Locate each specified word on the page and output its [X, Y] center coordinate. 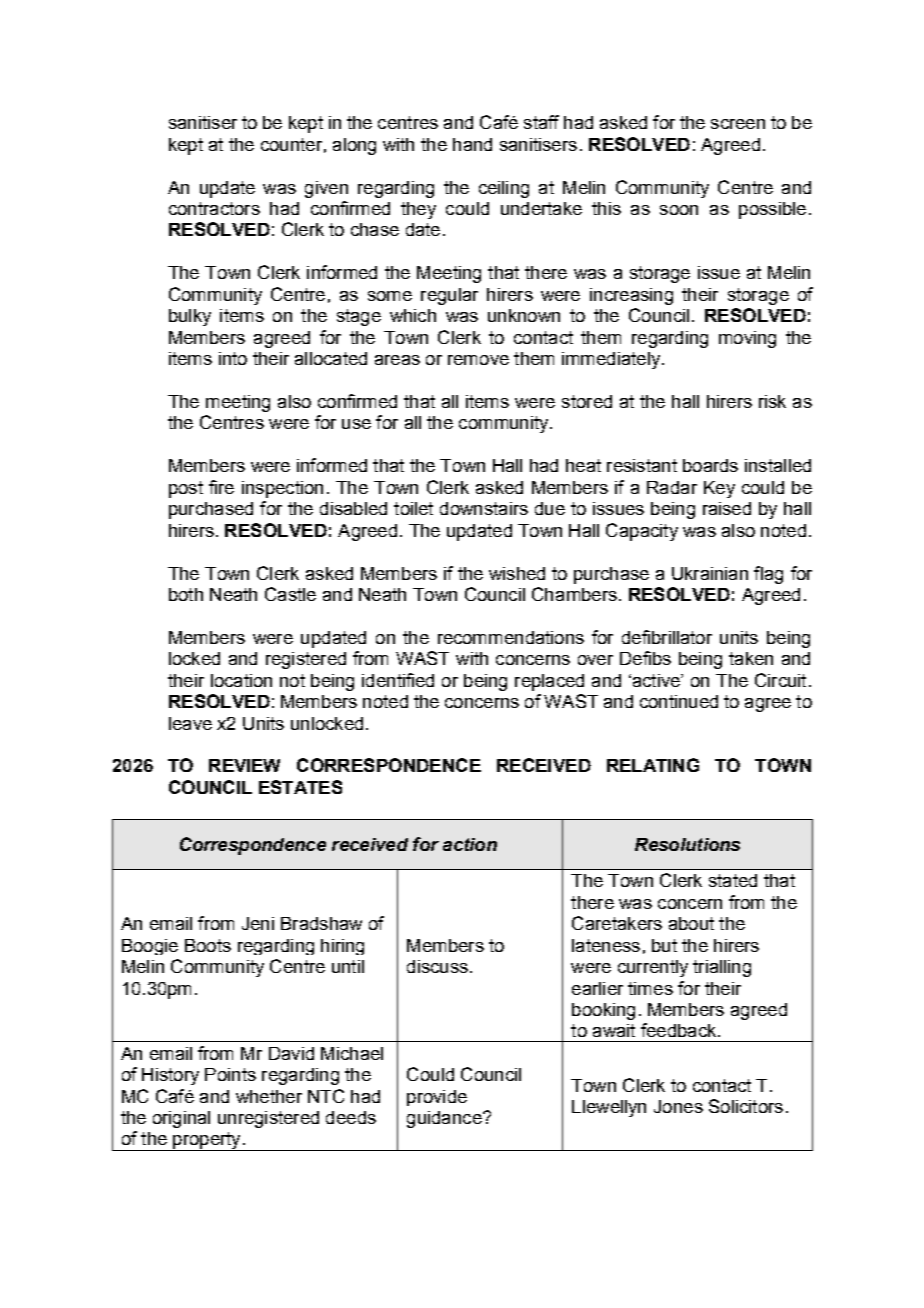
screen [738, 124]
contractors [214, 208]
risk [772, 401]
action [470, 844]
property [207, 1141]
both [186, 594]
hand [472, 144]
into [233, 358]
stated [733, 880]
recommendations [511, 637]
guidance [445, 1119]
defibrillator [667, 637]
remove [478, 360]
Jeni [258, 923]
